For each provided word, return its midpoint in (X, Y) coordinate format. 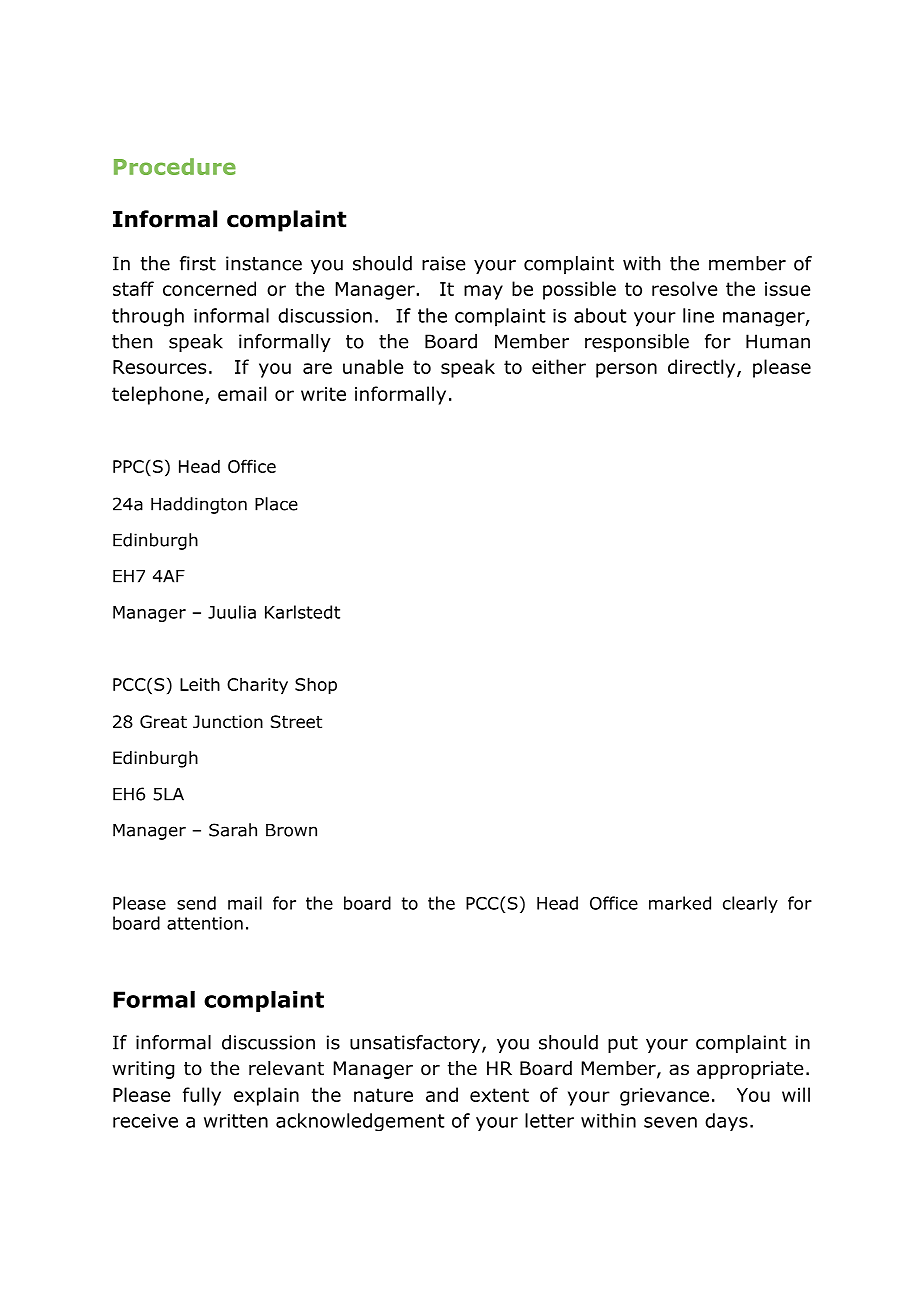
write (323, 394)
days (726, 1122)
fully (202, 1096)
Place (276, 504)
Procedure (175, 166)
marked (680, 903)
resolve (684, 288)
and (442, 1094)
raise (443, 263)
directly (703, 368)
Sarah (233, 830)
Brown (291, 830)
